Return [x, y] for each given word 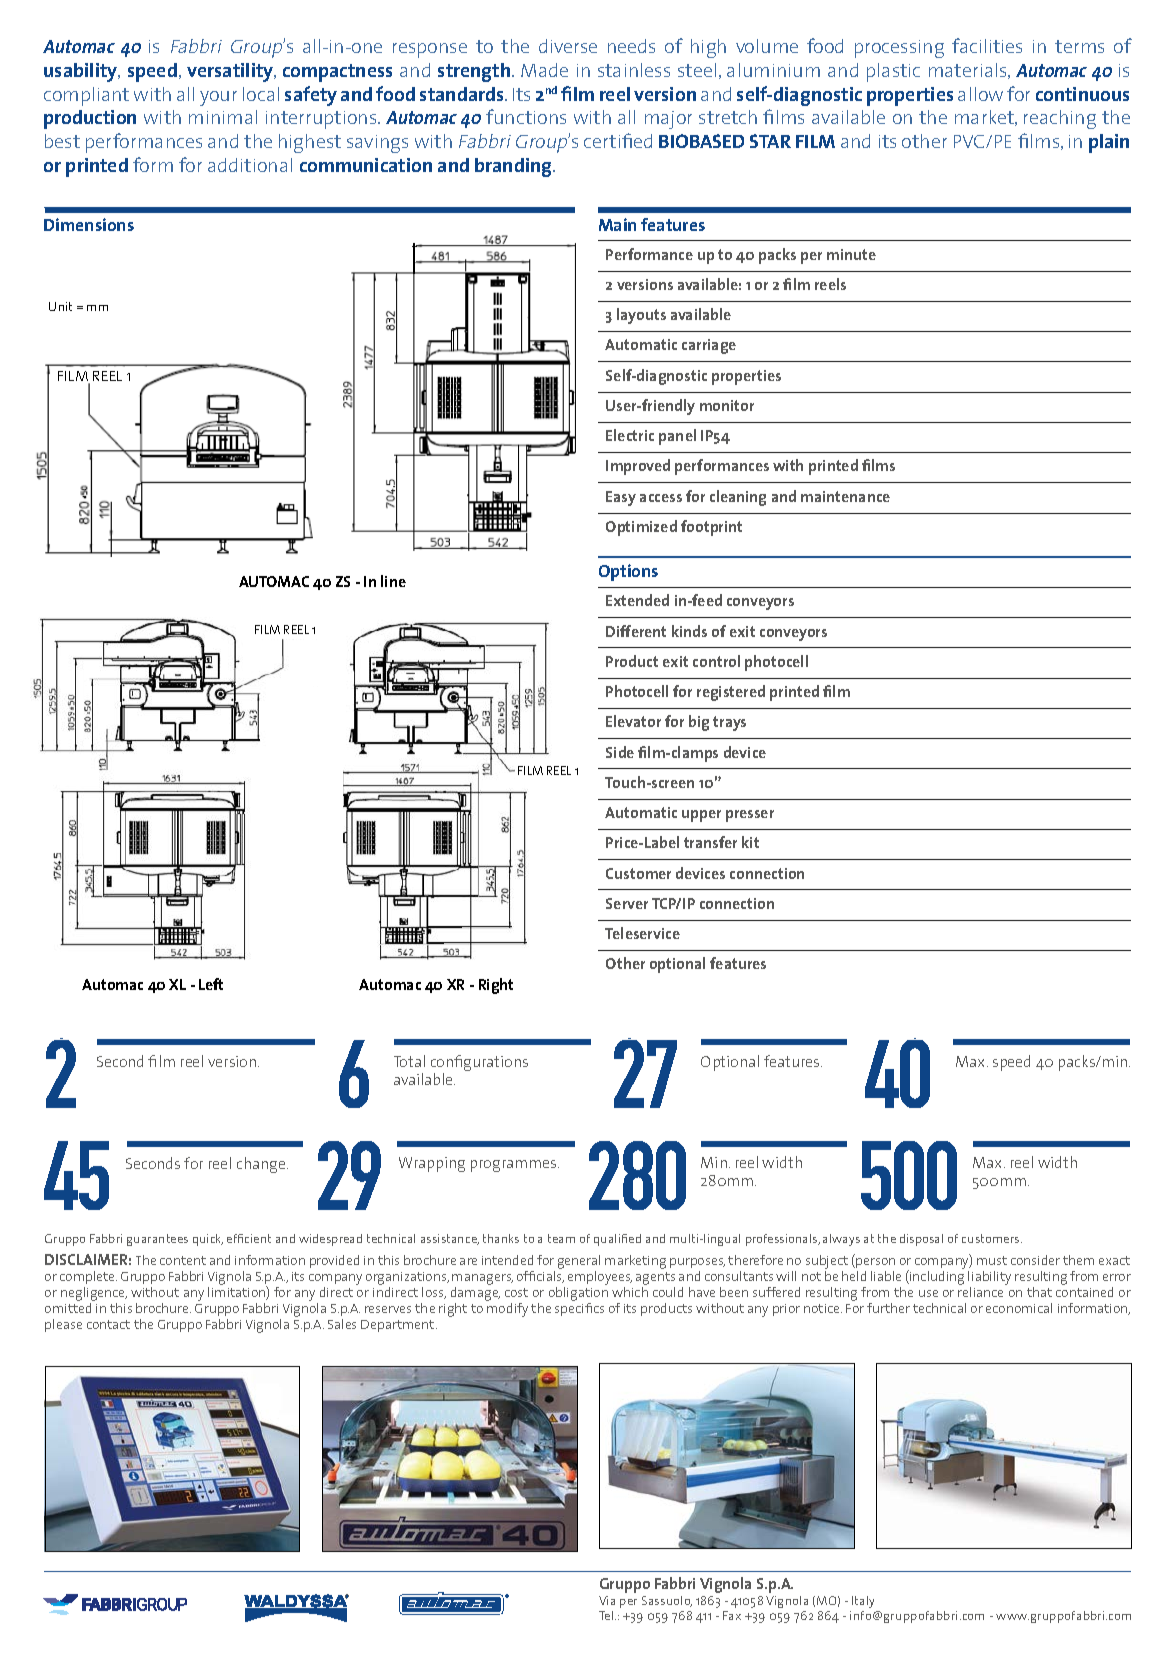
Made [544, 70]
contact [108, 1324]
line [393, 581]
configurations [479, 1064]
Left [211, 984]
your [218, 98]
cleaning [738, 498]
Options [628, 572]
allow [980, 94]
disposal [921, 1240]
